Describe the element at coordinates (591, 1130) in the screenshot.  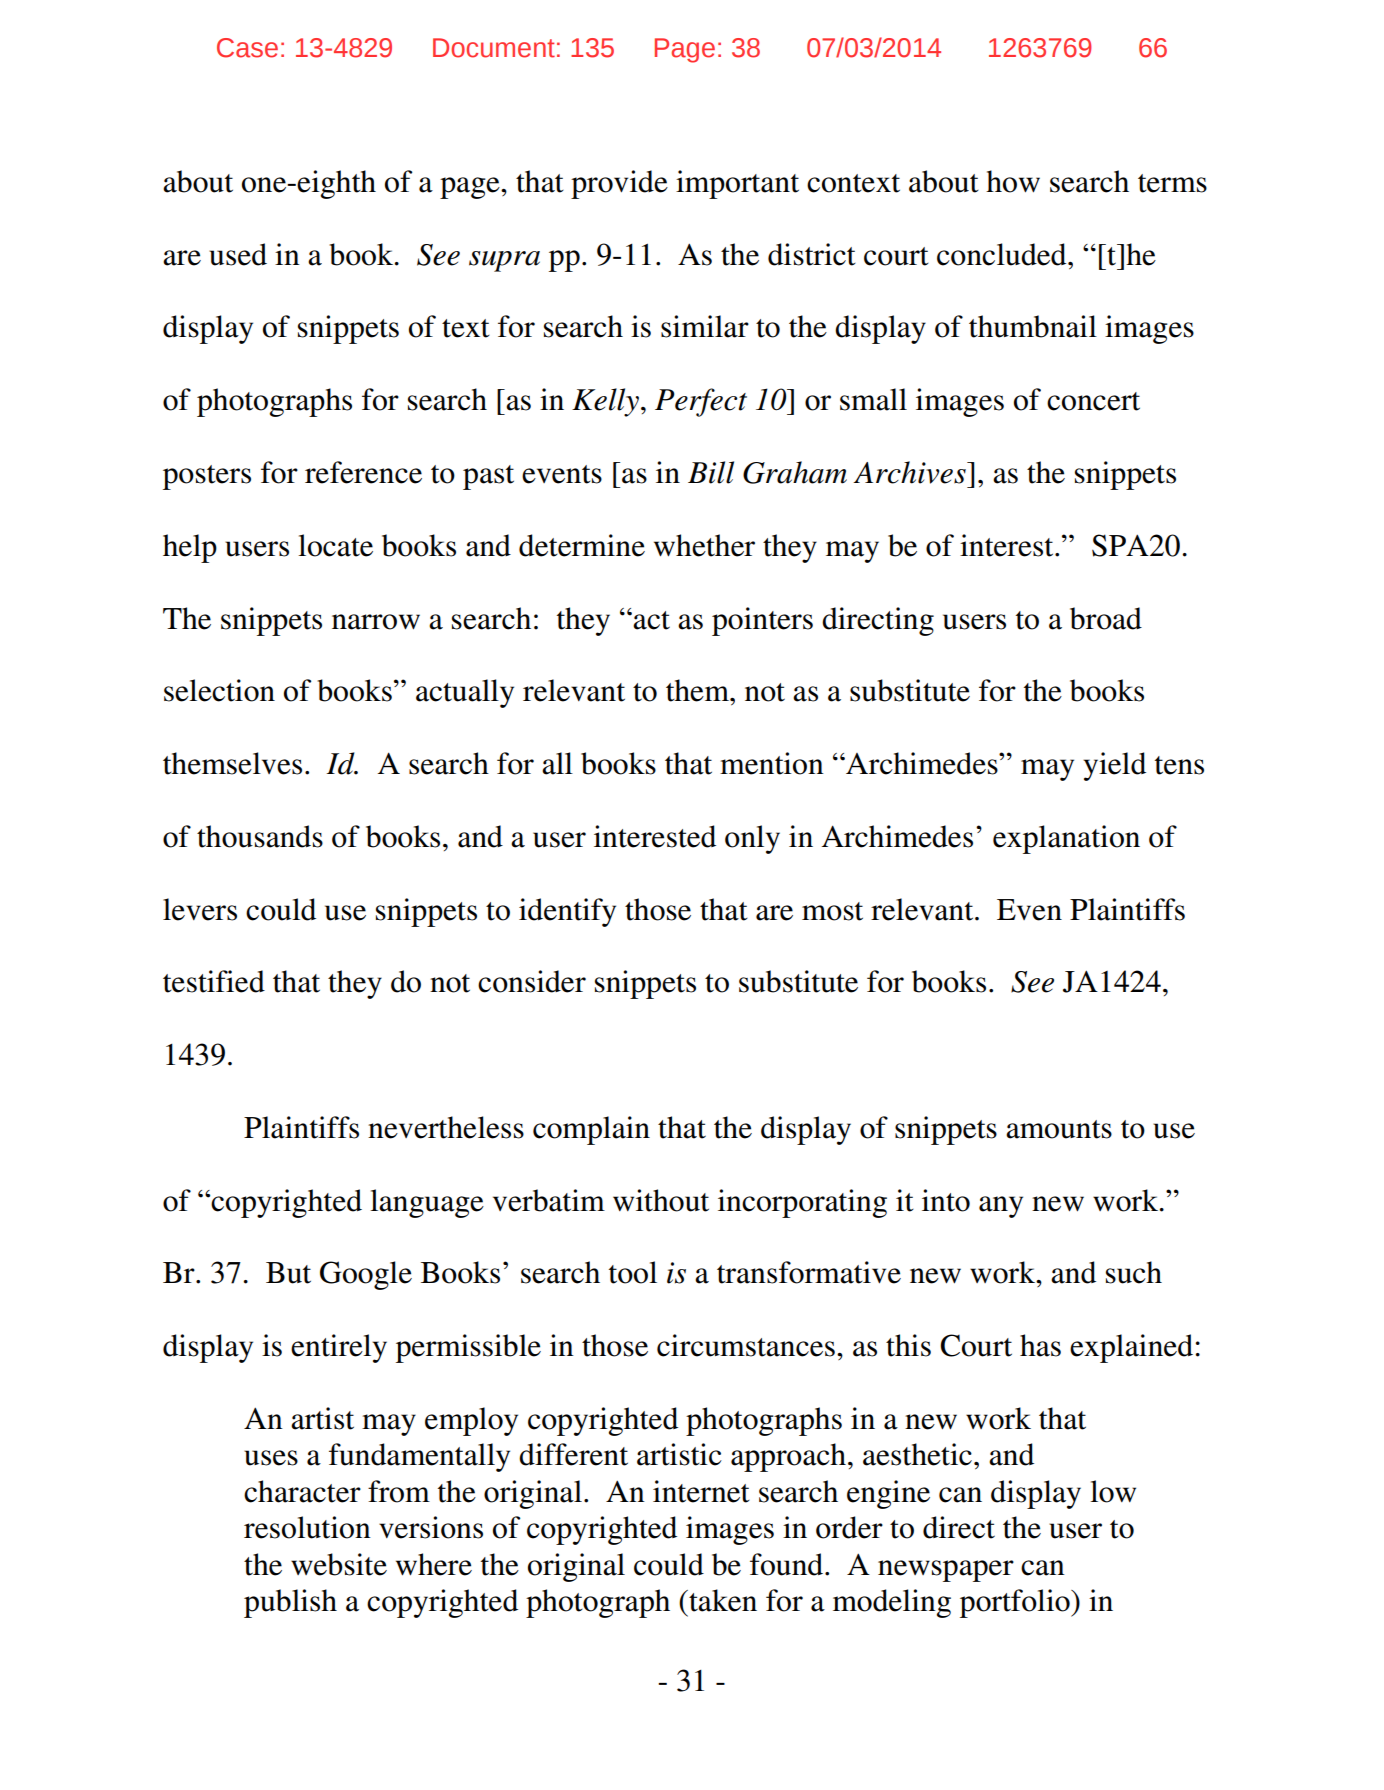
I see `complain` at that location.
